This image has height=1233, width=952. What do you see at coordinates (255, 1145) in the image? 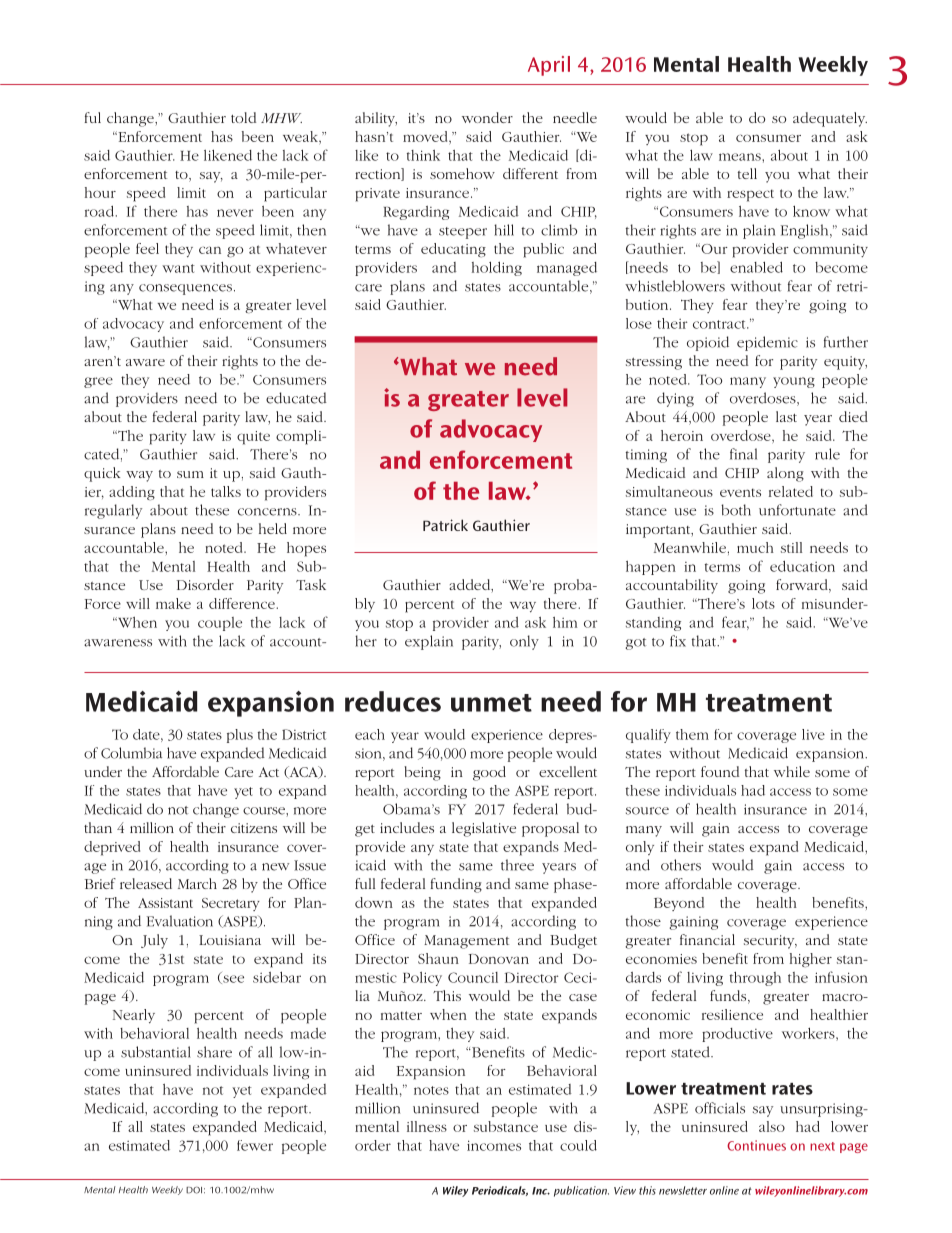
I see `fewer` at bounding box center [255, 1145].
